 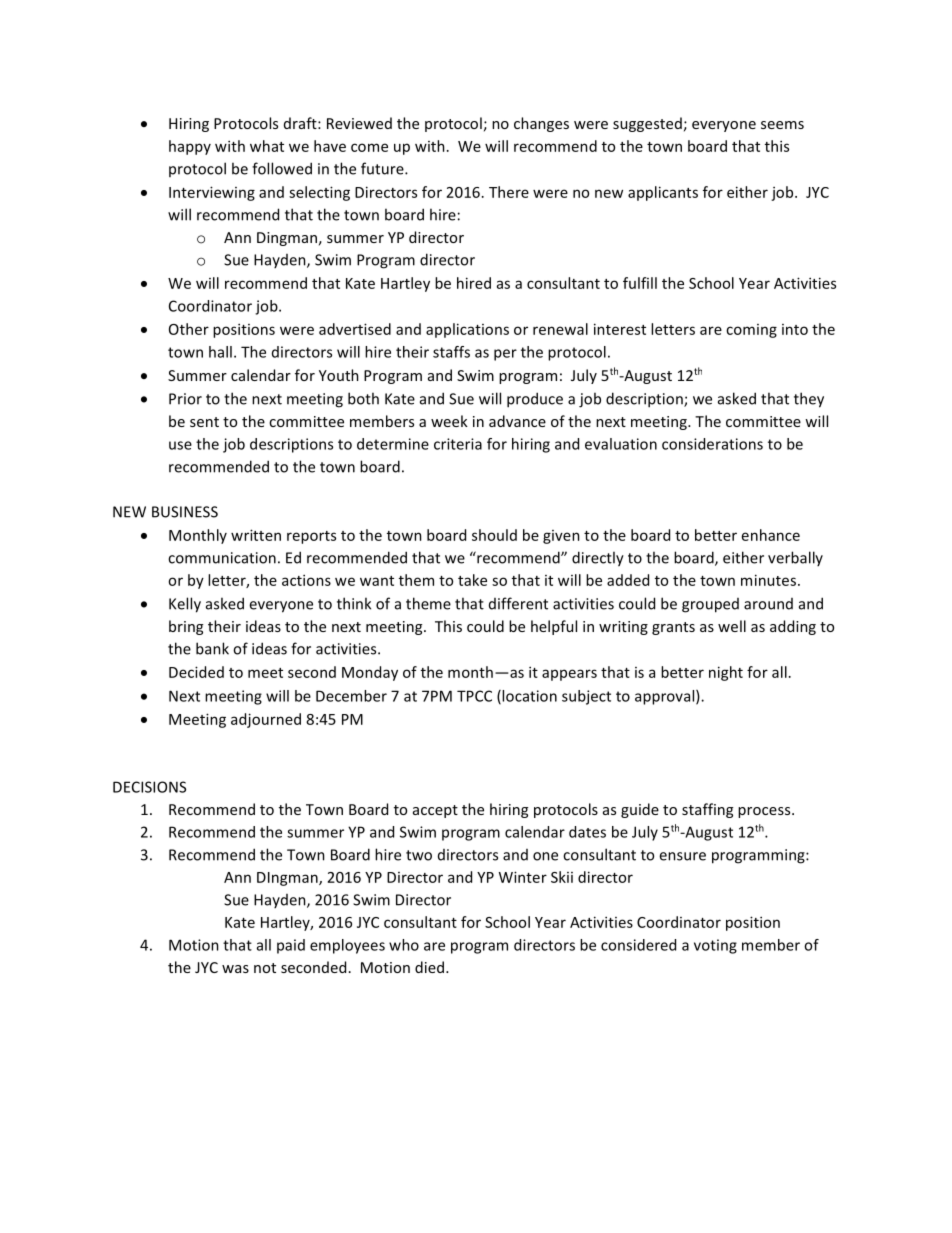 What do you see at coordinates (782, 125) in the screenshot?
I see `seems` at bounding box center [782, 125].
